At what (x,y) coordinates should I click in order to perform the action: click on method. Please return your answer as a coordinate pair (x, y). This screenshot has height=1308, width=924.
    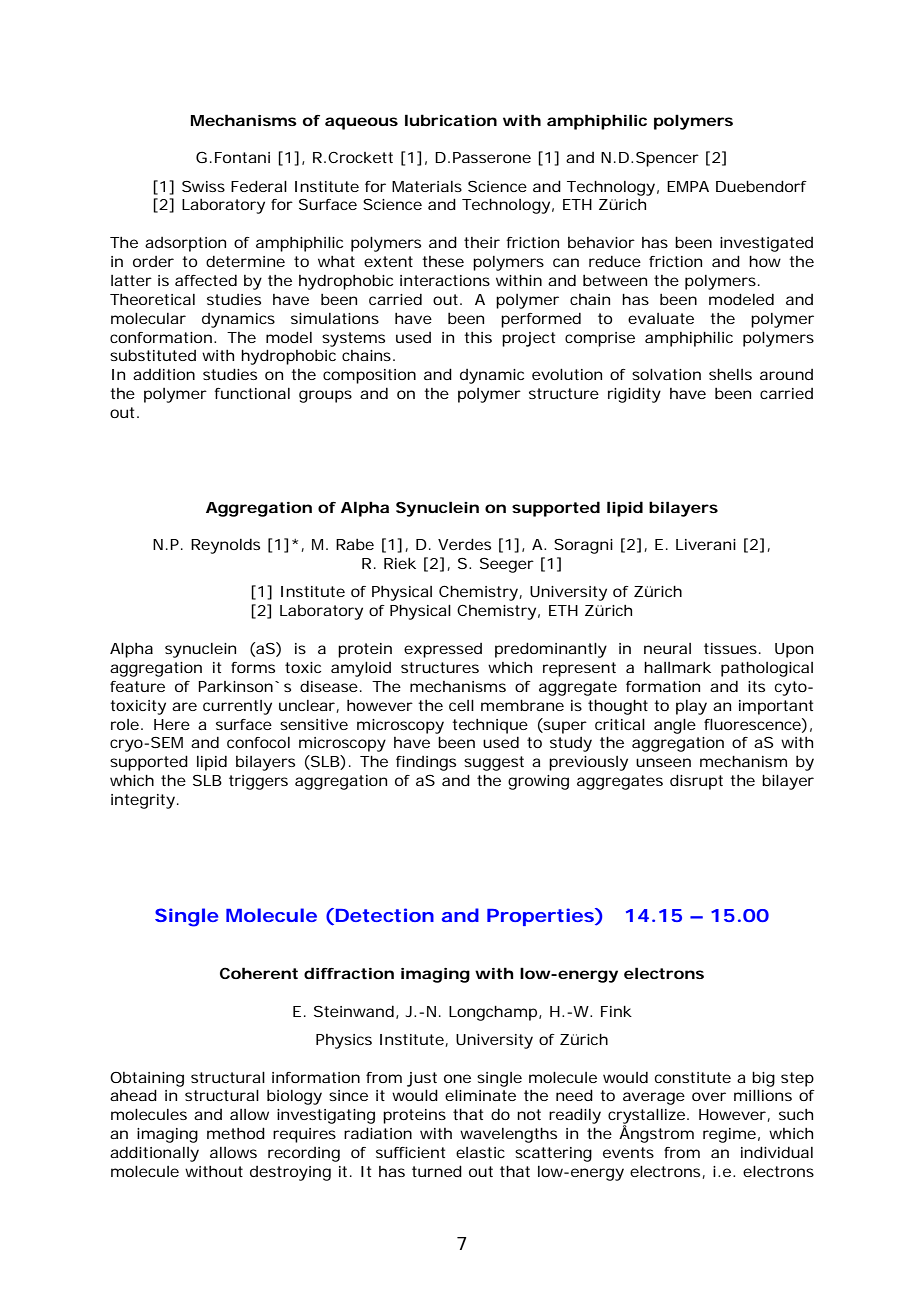
    Looking at the image, I should click on (236, 1133).
